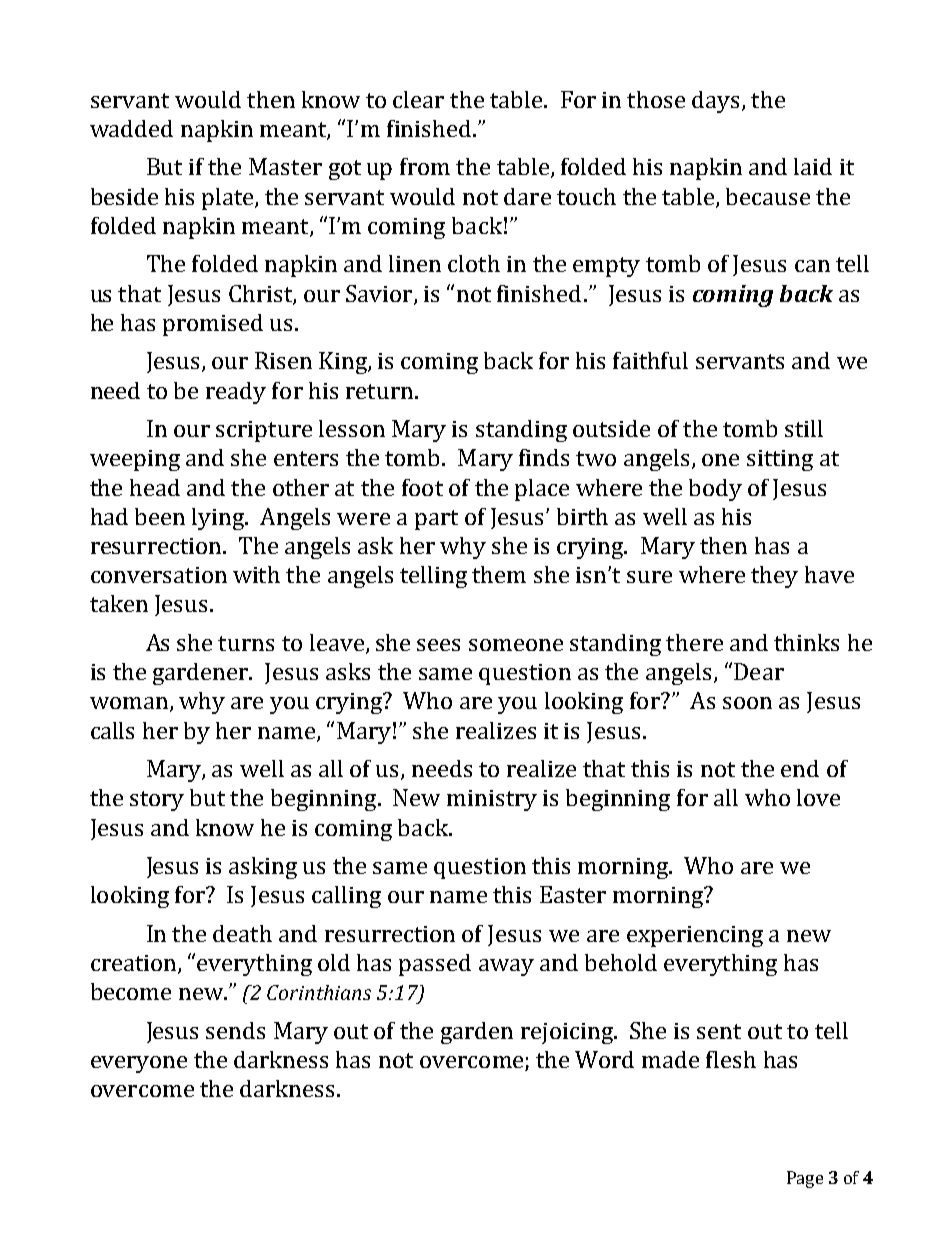 Image resolution: width=952 pixels, height=1233 pixels. I want to click on everyone, so click(139, 1064).
